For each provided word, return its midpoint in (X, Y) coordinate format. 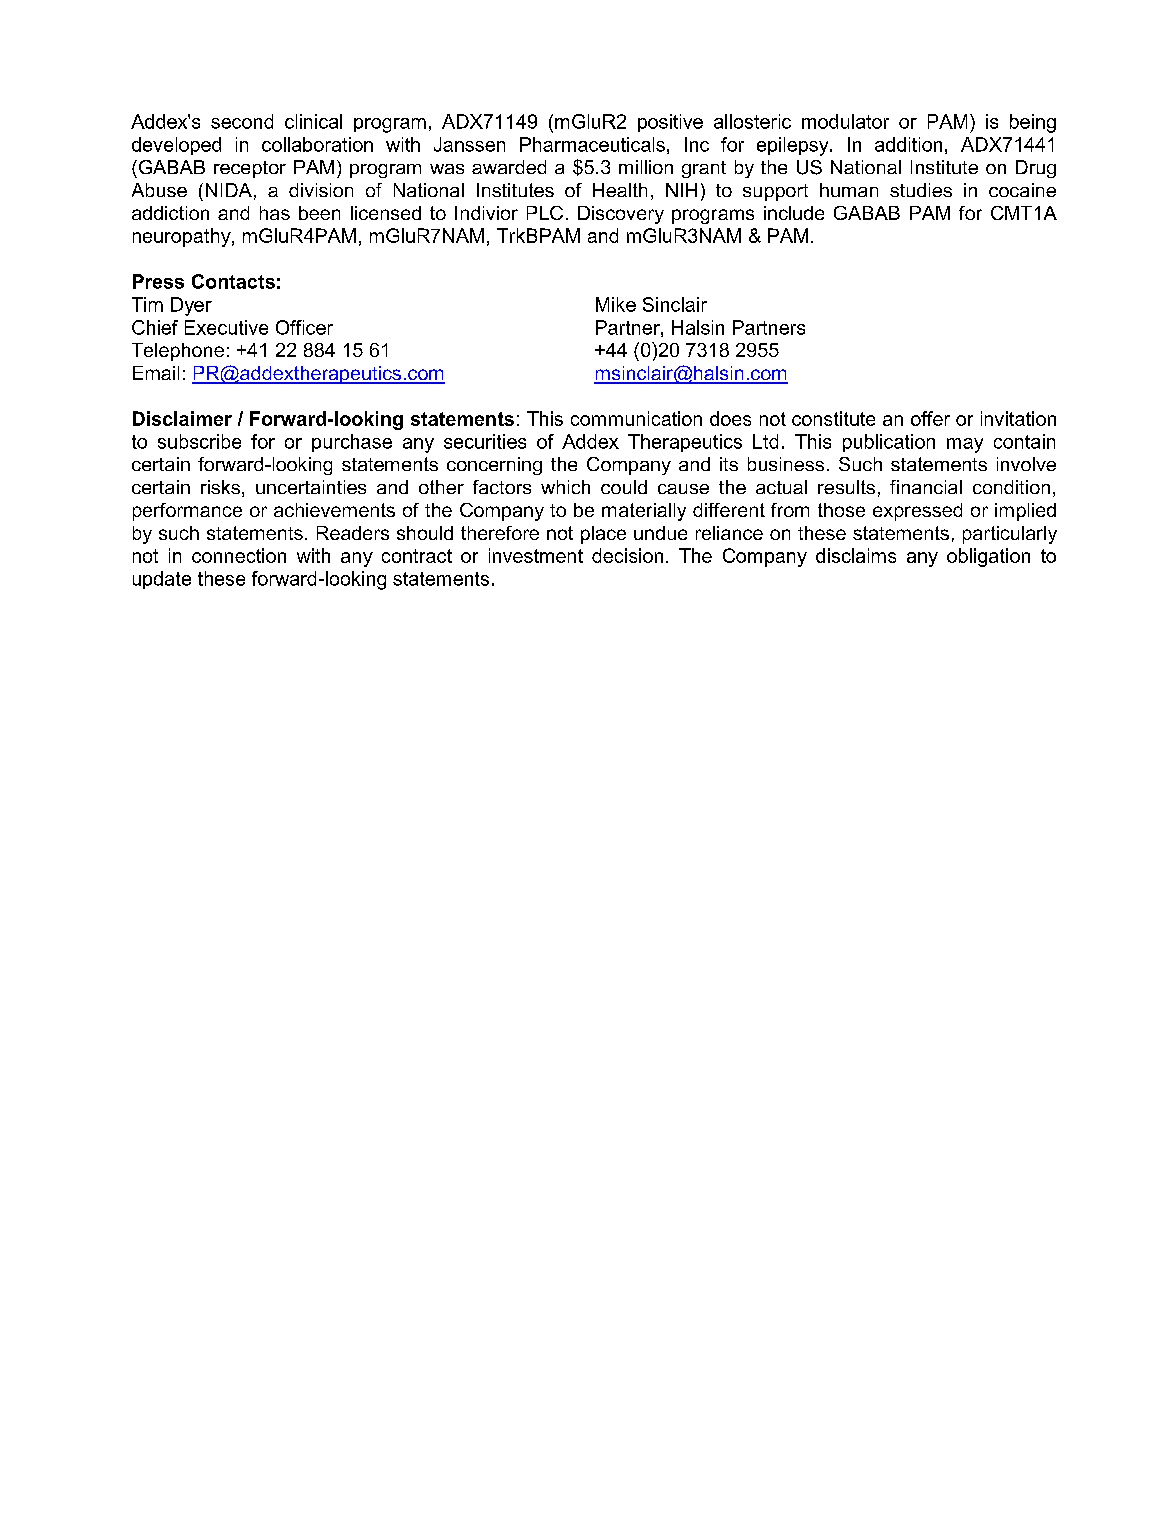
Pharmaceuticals (592, 144)
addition (908, 144)
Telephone (178, 352)
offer (930, 418)
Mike (616, 304)
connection (239, 555)
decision (627, 555)
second (242, 121)
